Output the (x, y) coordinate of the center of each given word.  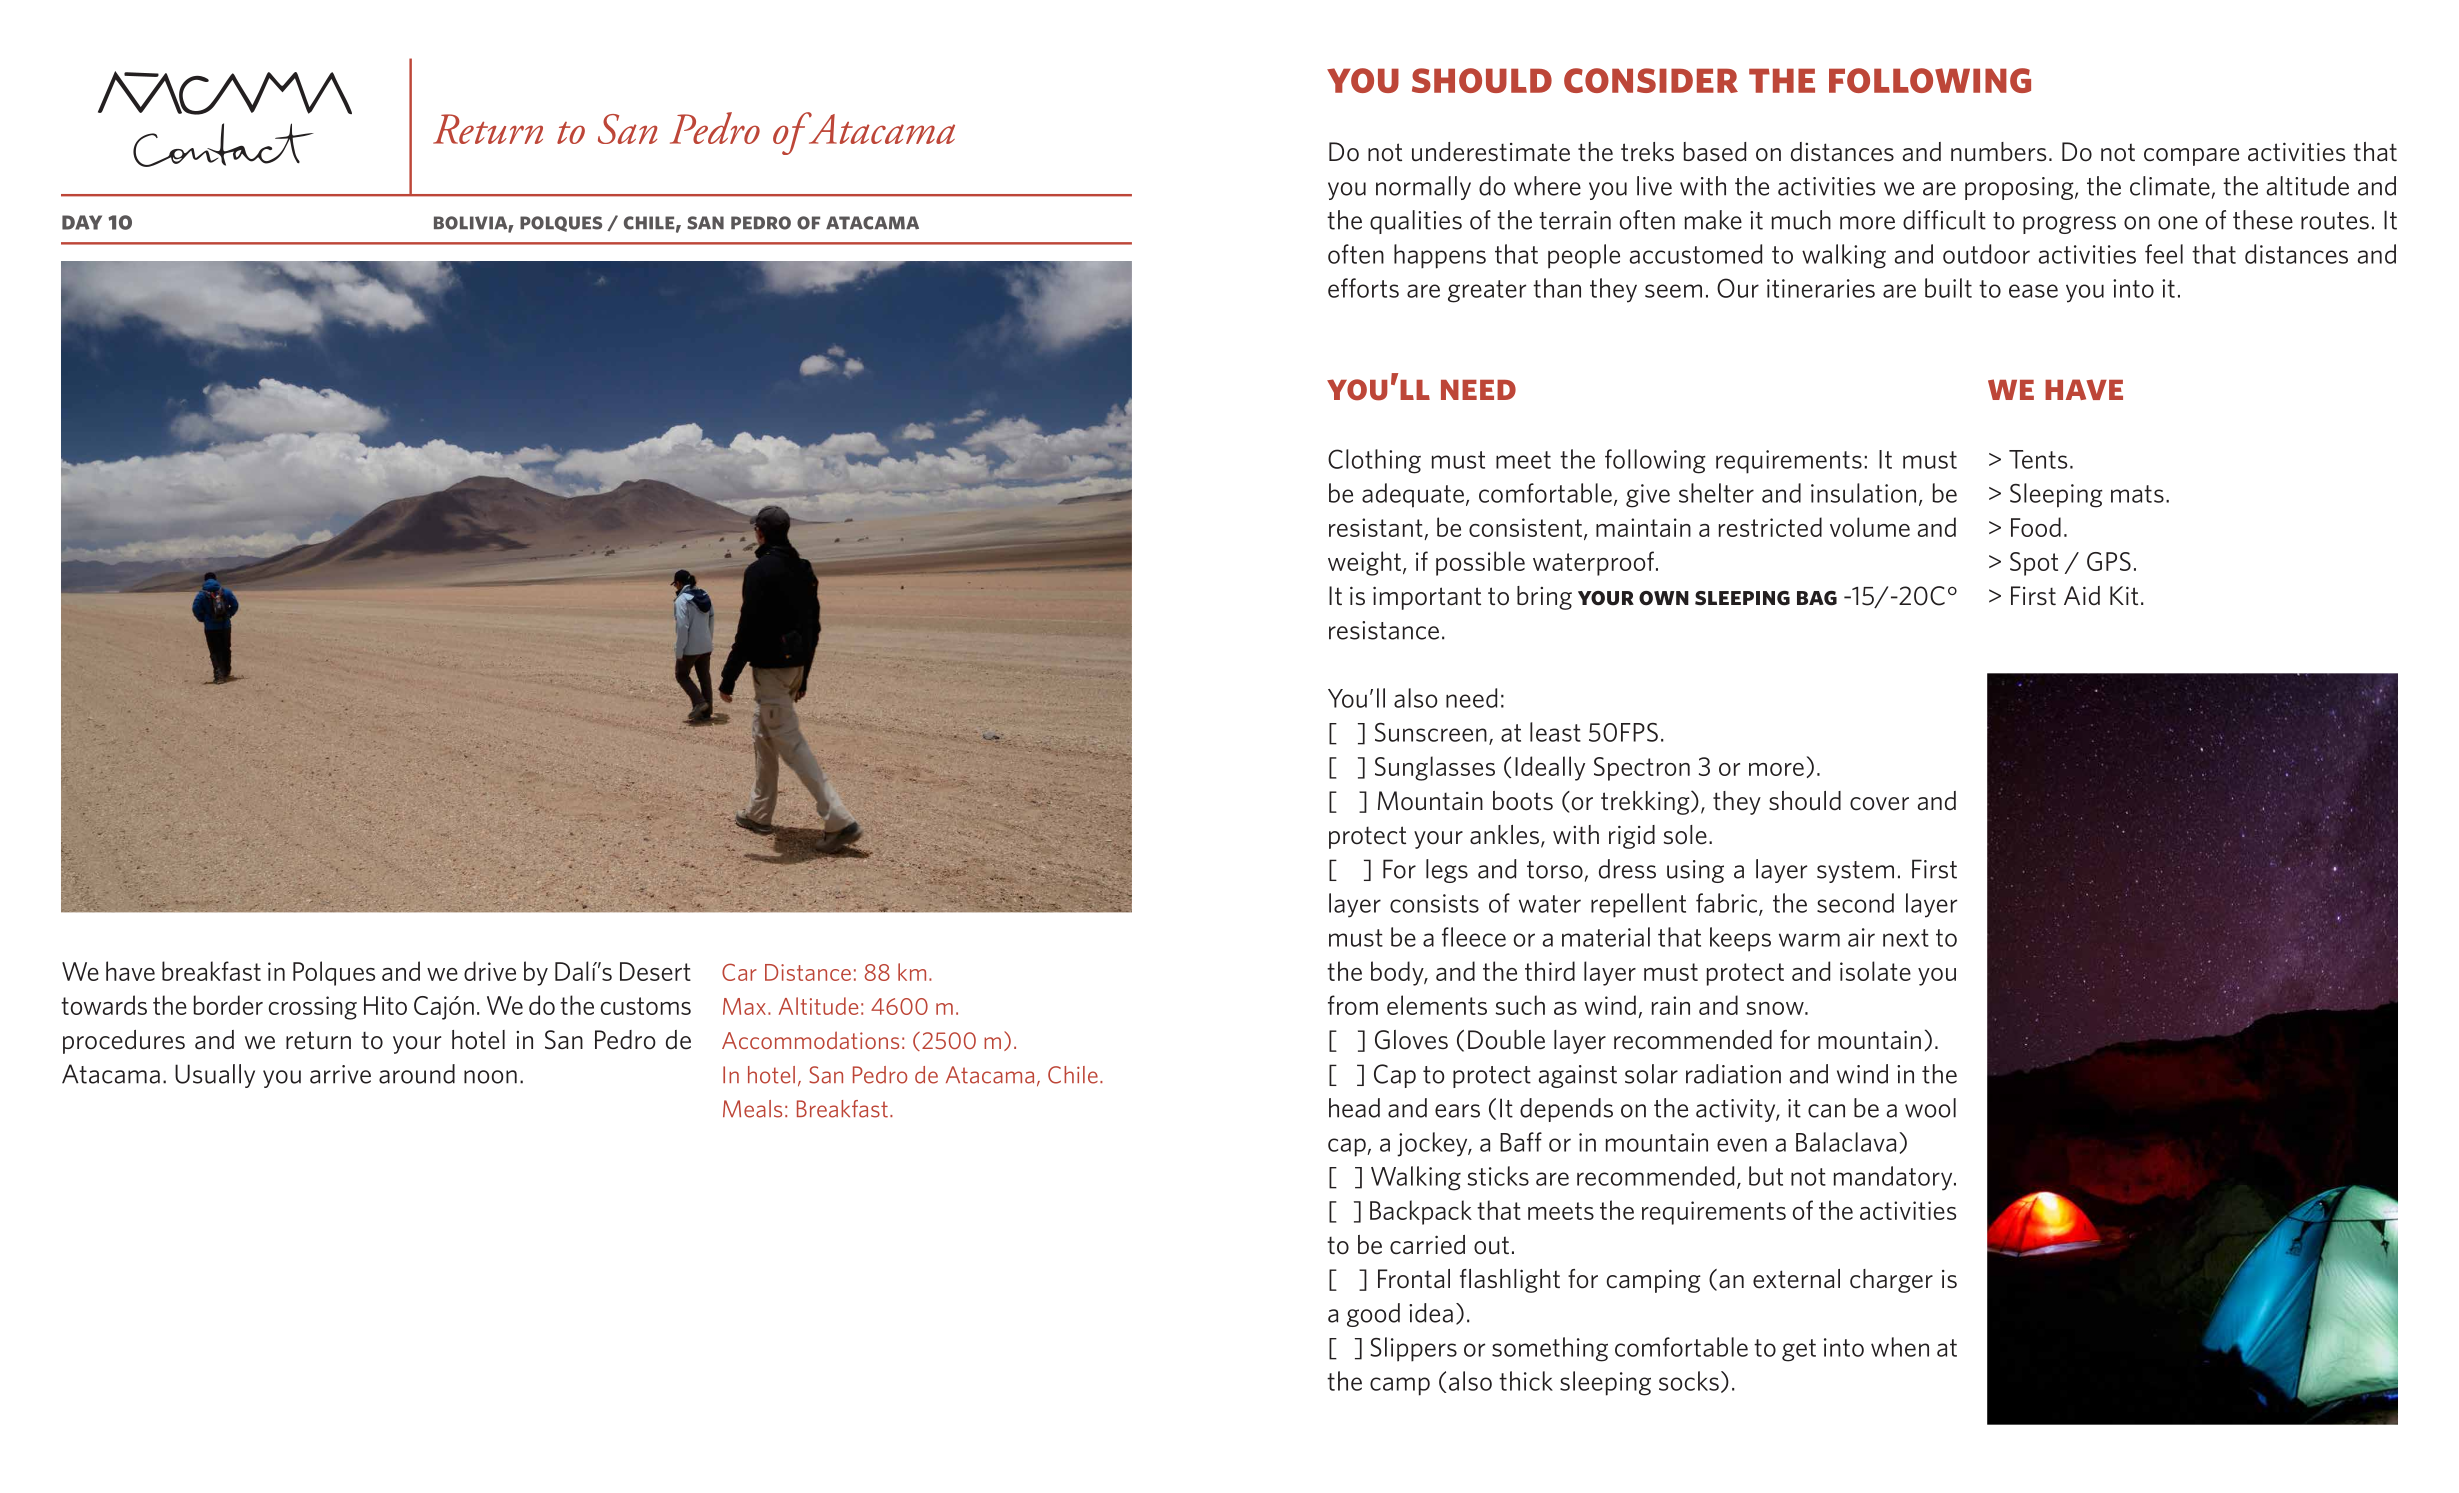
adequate (1413, 495)
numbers (1998, 152)
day (82, 222)
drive (490, 971)
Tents (2038, 459)
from (1353, 1005)
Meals (752, 1109)
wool (1930, 1108)
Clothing (1374, 461)
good (1373, 1315)
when (1900, 1347)
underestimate (1491, 152)
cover (1879, 804)
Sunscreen (1431, 732)
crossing (313, 1008)
